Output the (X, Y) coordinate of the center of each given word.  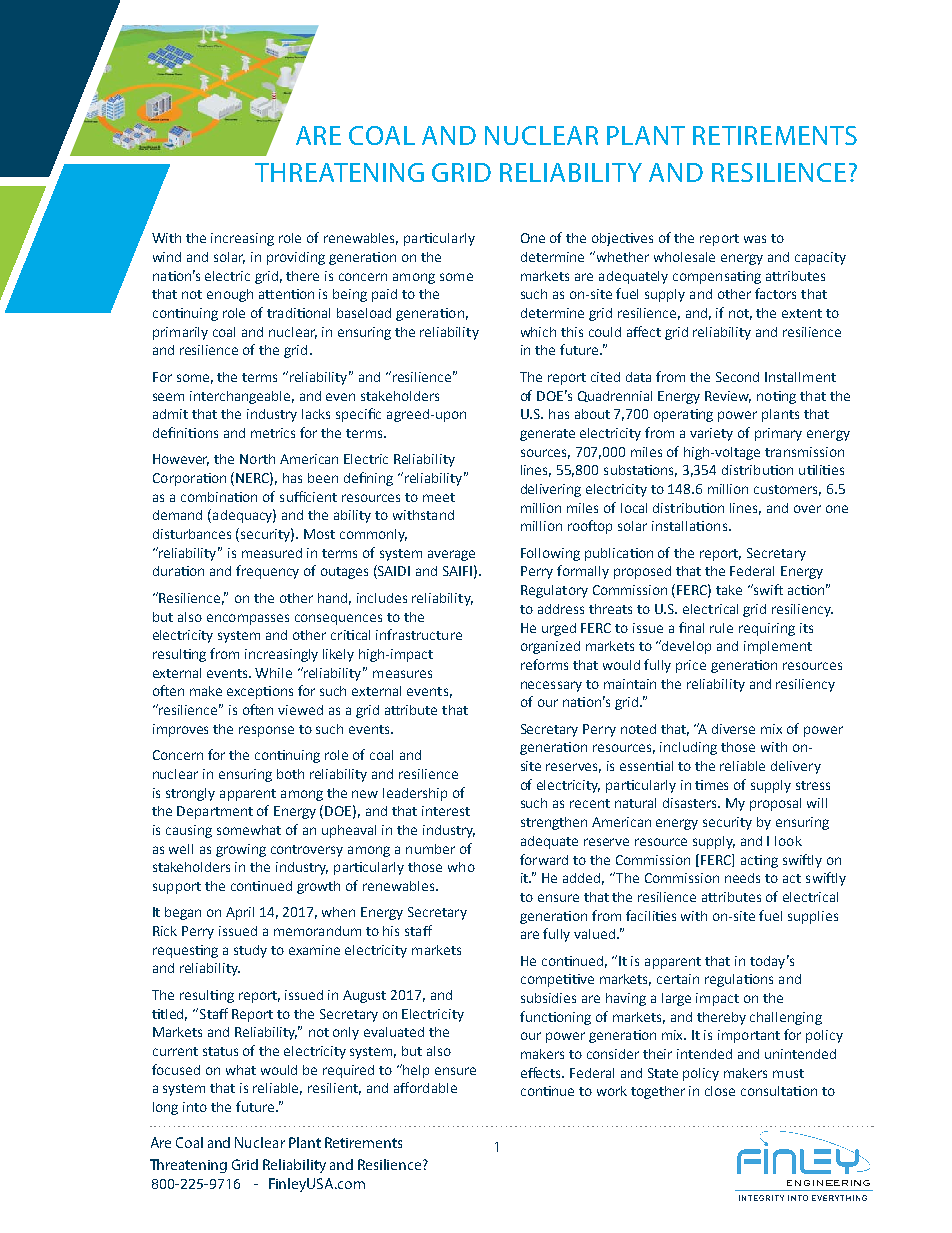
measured (272, 553)
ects (549, 1072)
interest (446, 811)
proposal (775, 804)
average (451, 555)
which (538, 332)
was (755, 239)
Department (215, 812)
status (220, 1051)
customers (787, 490)
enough (230, 295)
